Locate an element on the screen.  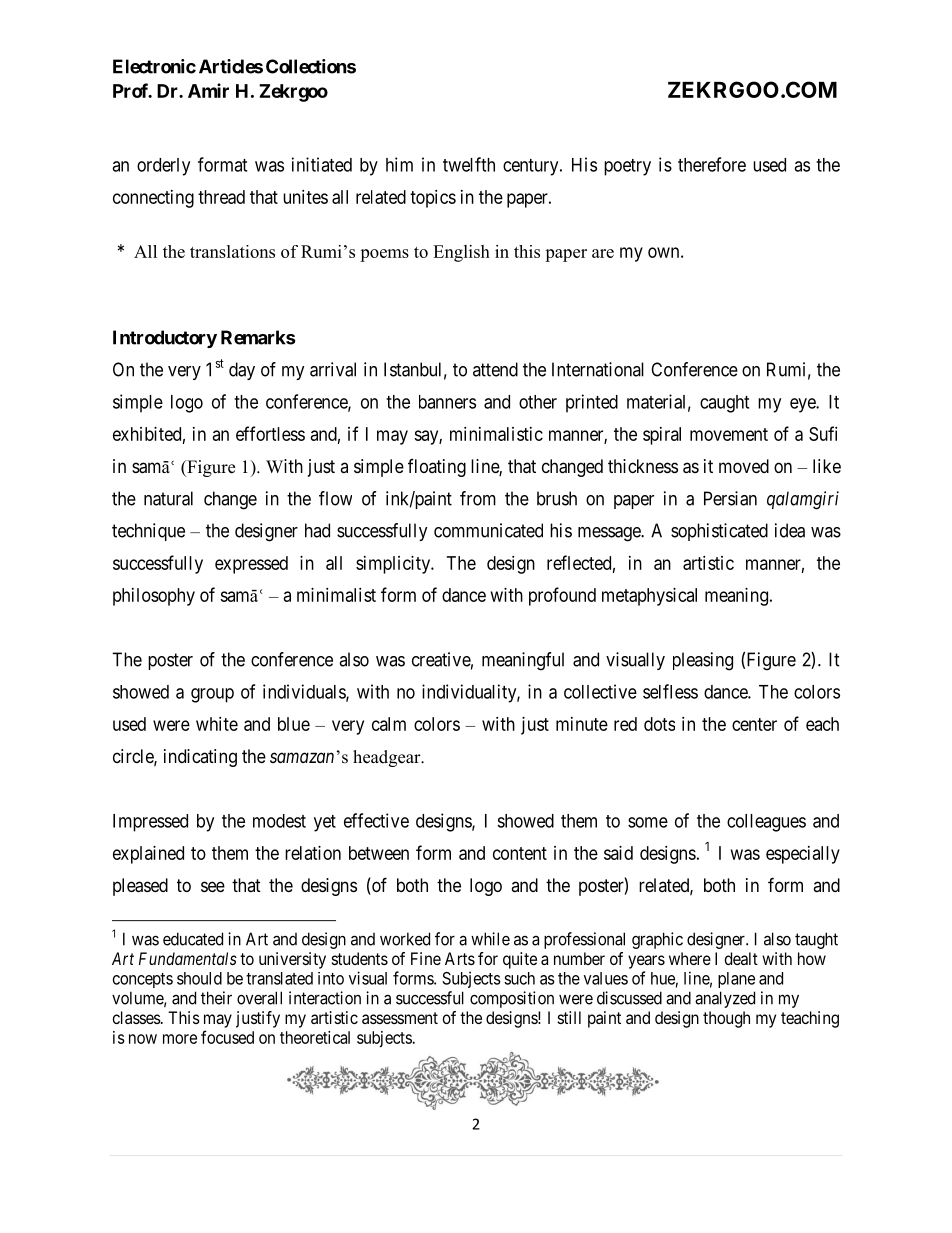
Amir is located at coordinates (208, 90).
